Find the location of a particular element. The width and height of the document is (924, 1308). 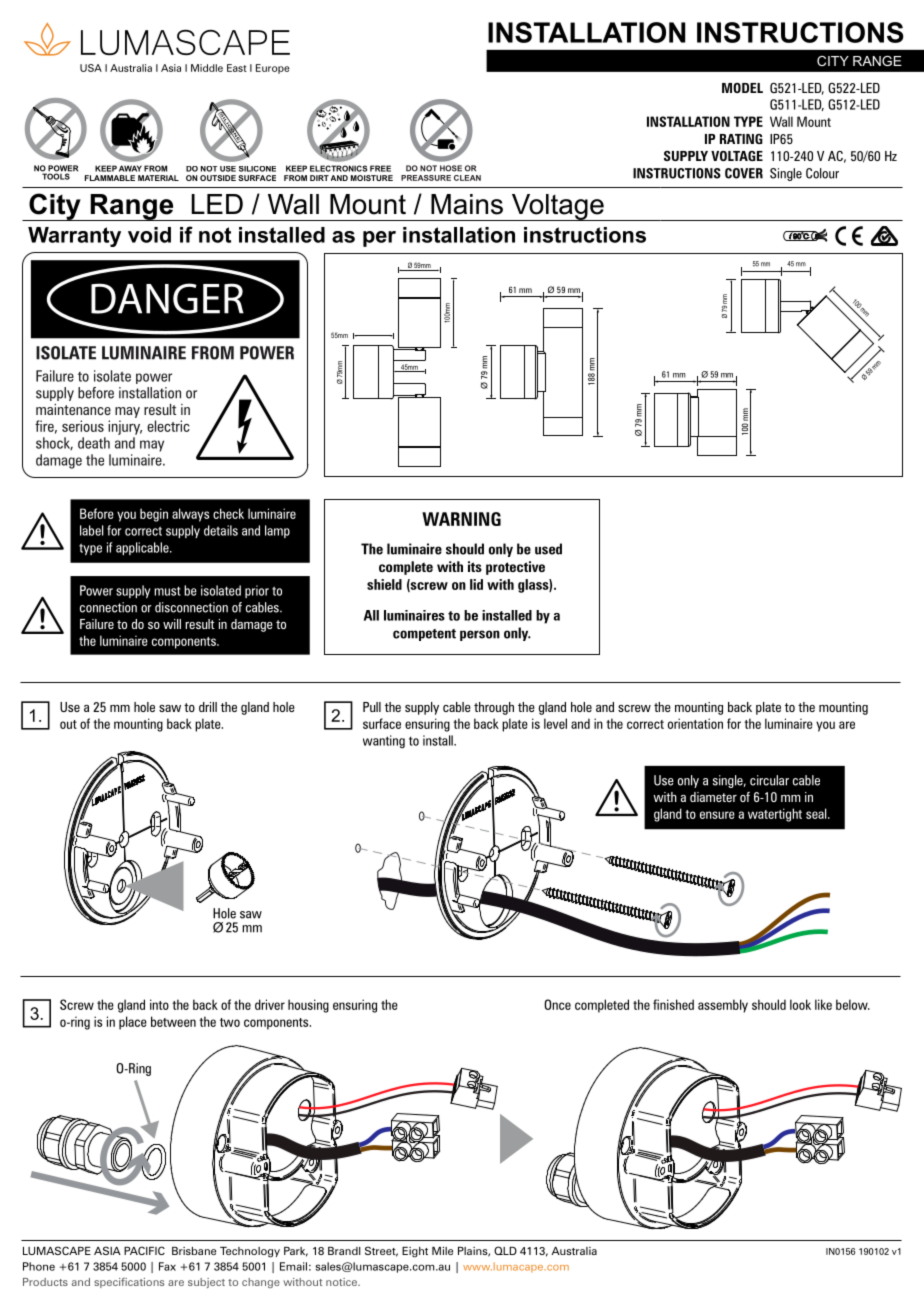

competent is located at coordinates (424, 635).
